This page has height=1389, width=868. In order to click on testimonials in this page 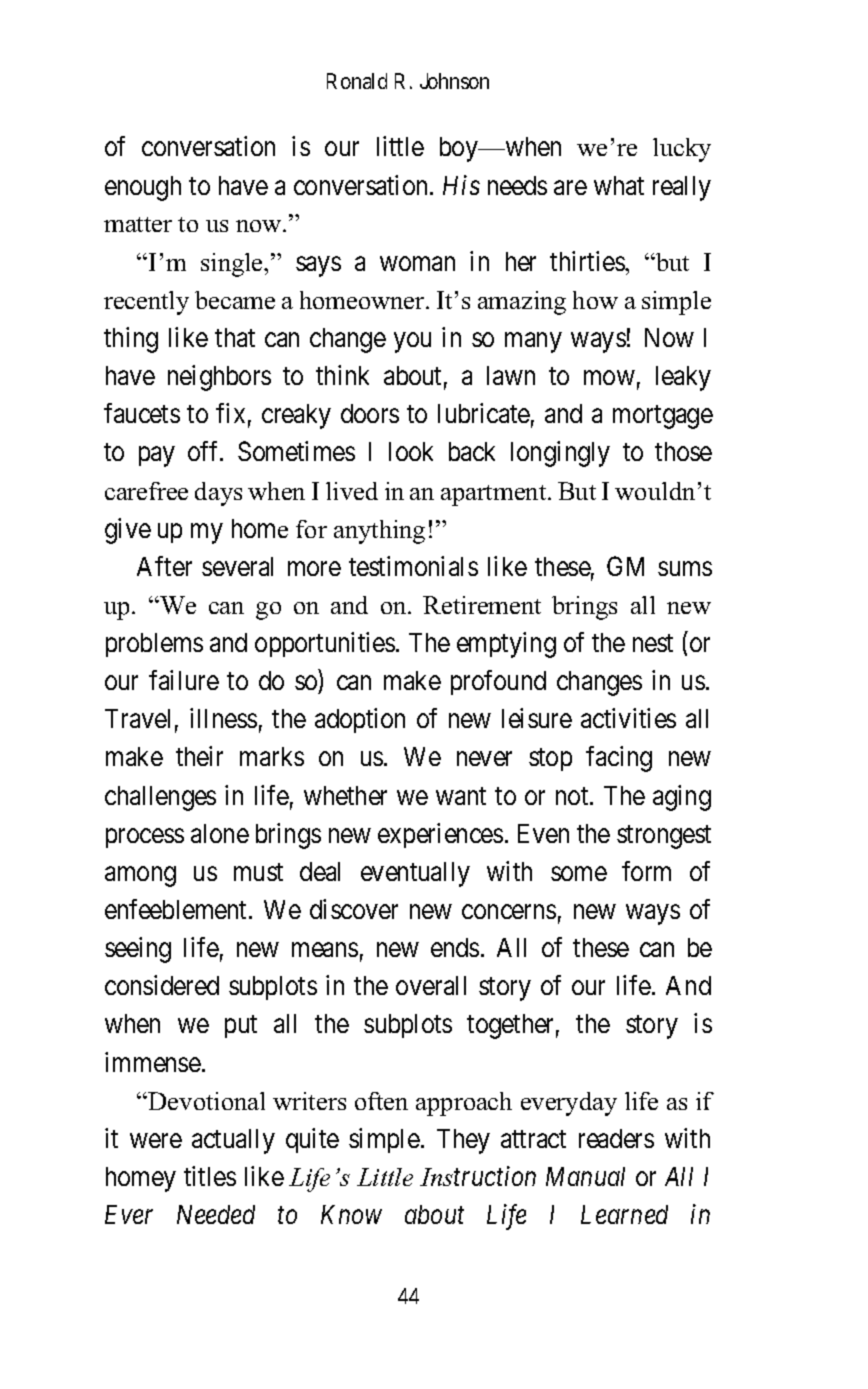, I will do `click(413, 566)`.
